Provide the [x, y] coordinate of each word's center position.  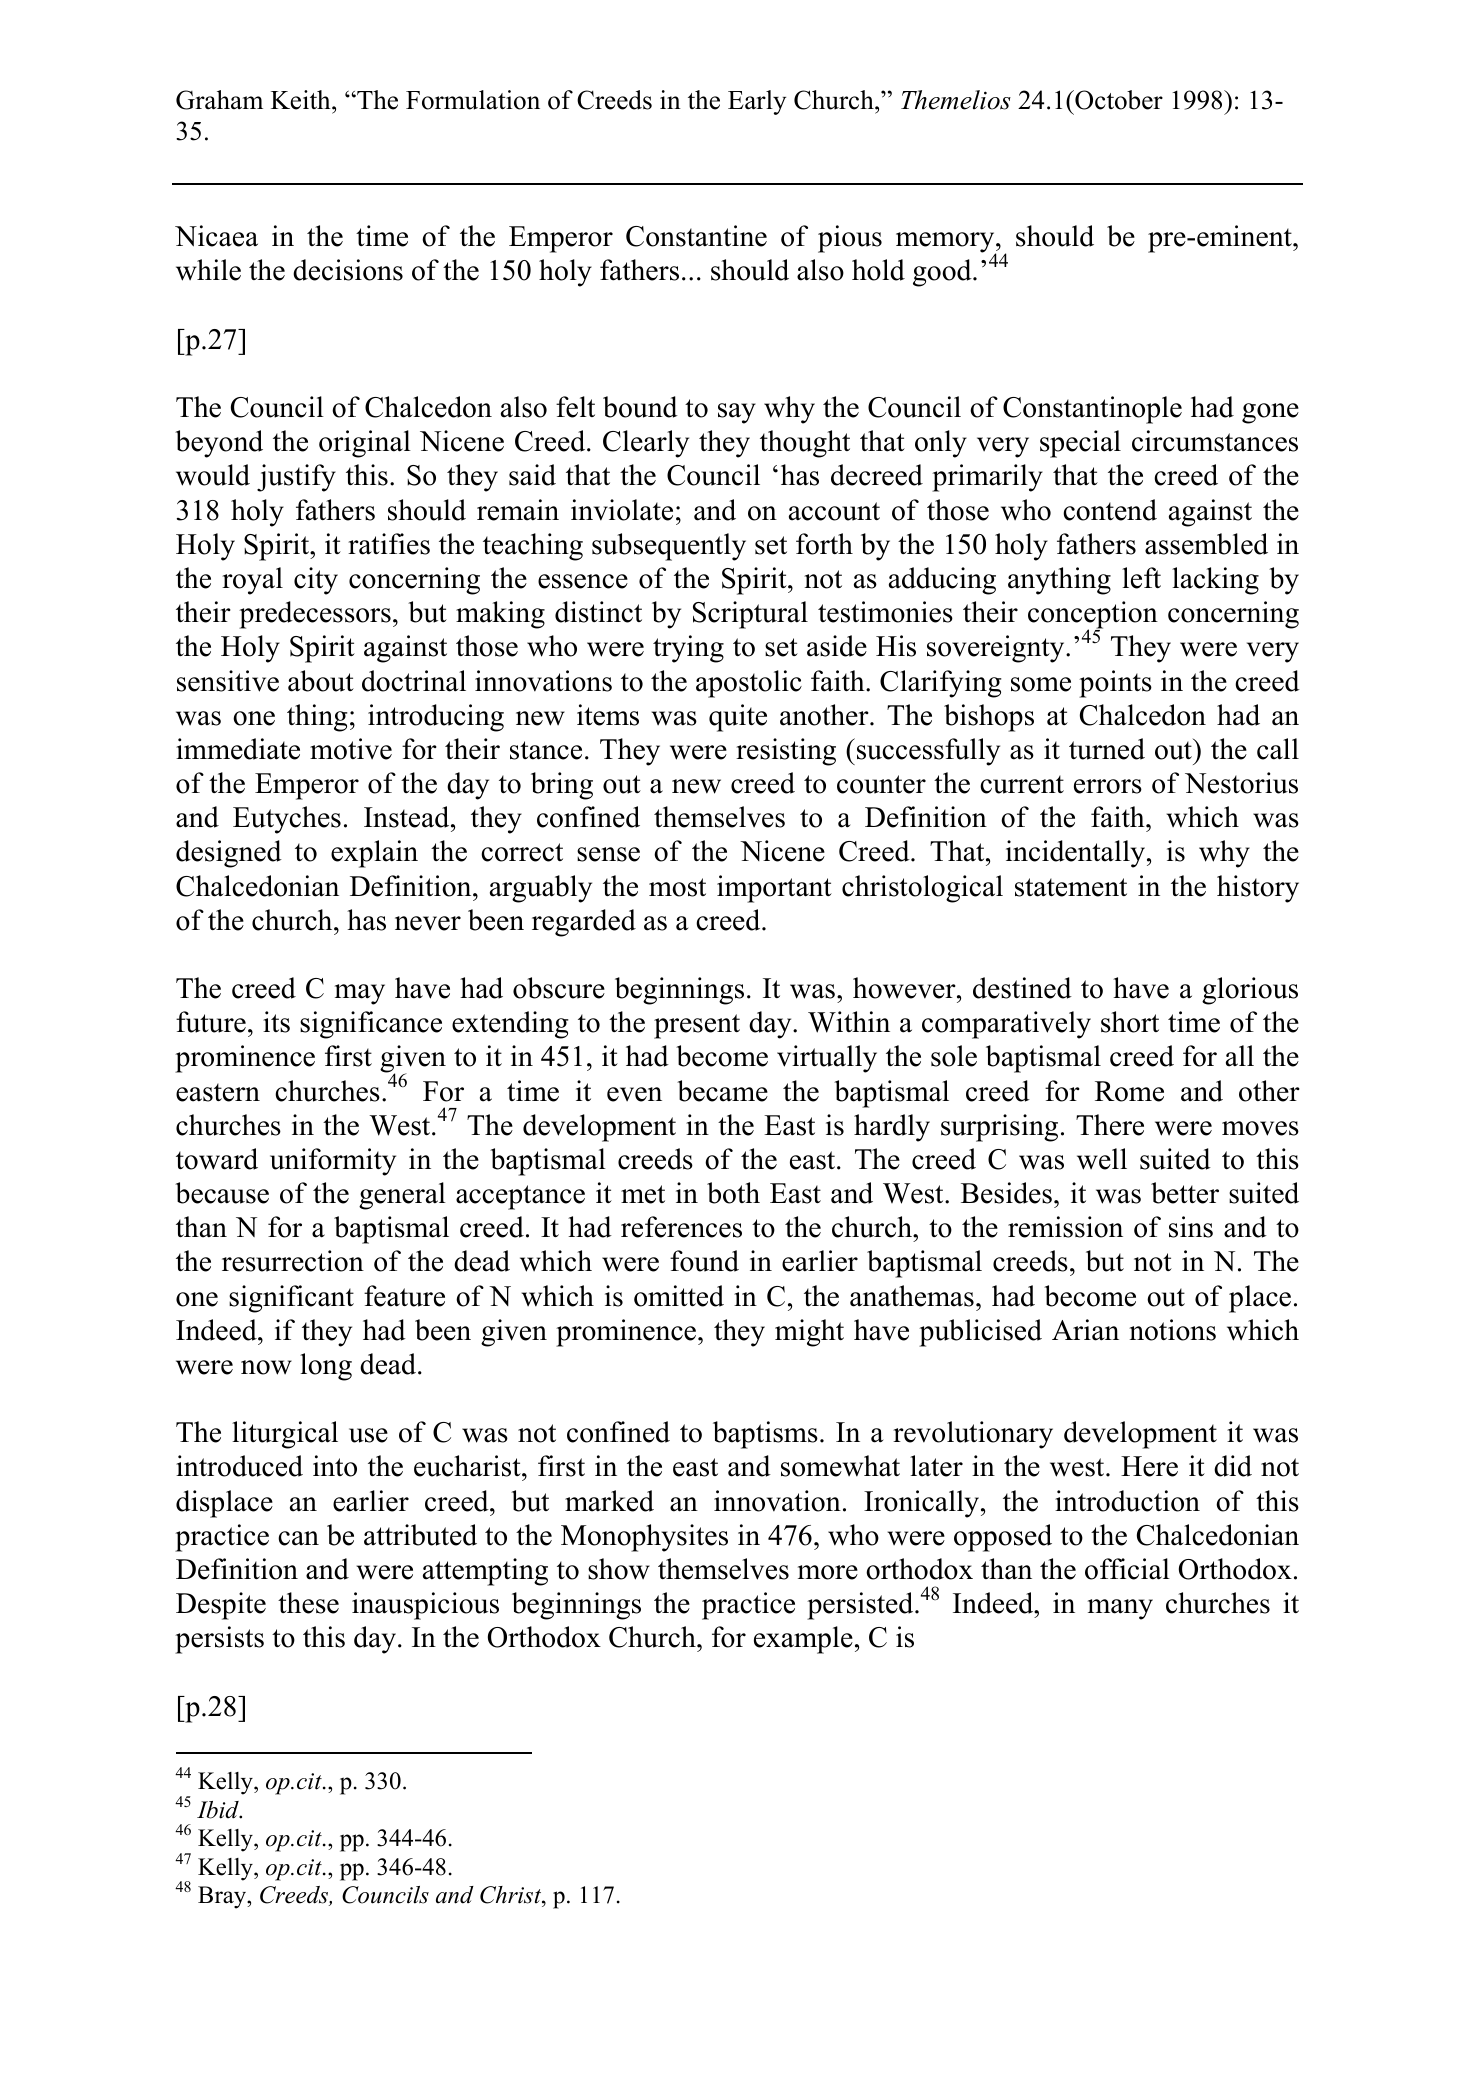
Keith [302, 100]
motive [351, 749]
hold [878, 270]
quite [738, 718]
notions [1172, 1330]
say [737, 413]
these [308, 1603]
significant [291, 1299]
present [697, 1026]
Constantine [696, 236]
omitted [679, 1296]
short [1130, 1022]
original [365, 444]
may [360, 994]
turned [1107, 749]
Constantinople [1092, 410]
